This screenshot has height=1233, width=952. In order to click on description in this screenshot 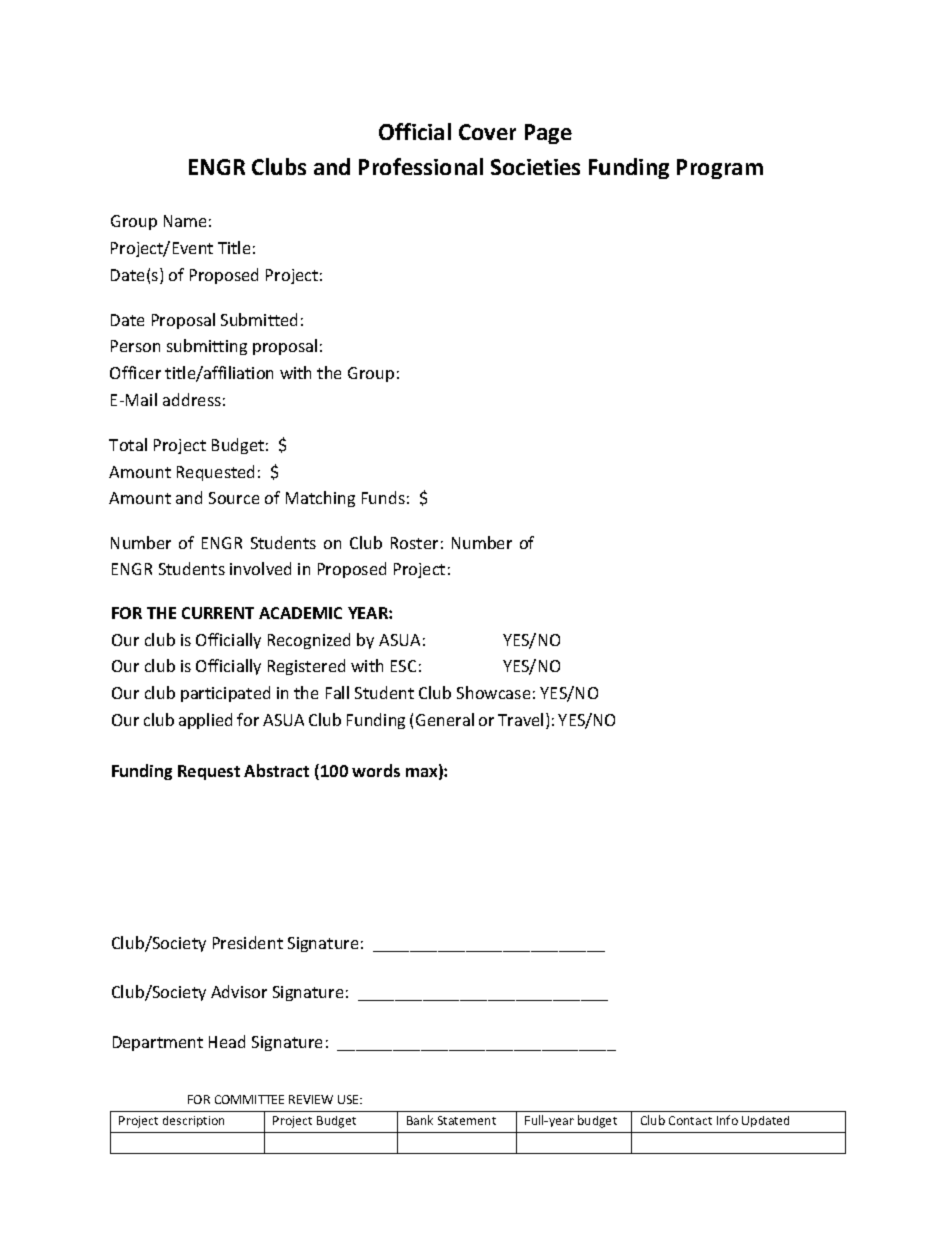, I will do `click(193, 1121)`.
